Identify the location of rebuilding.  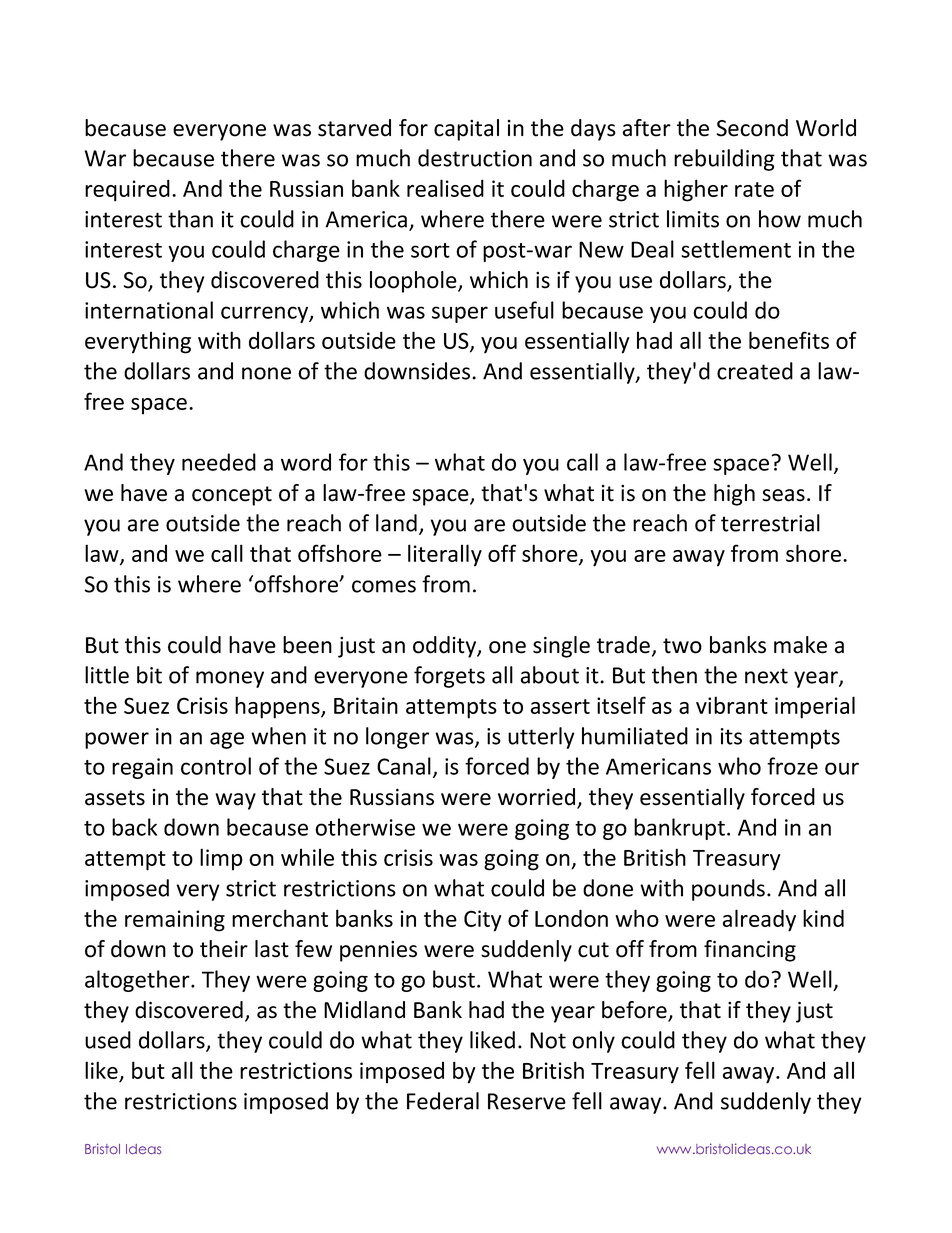
(724, 160).
